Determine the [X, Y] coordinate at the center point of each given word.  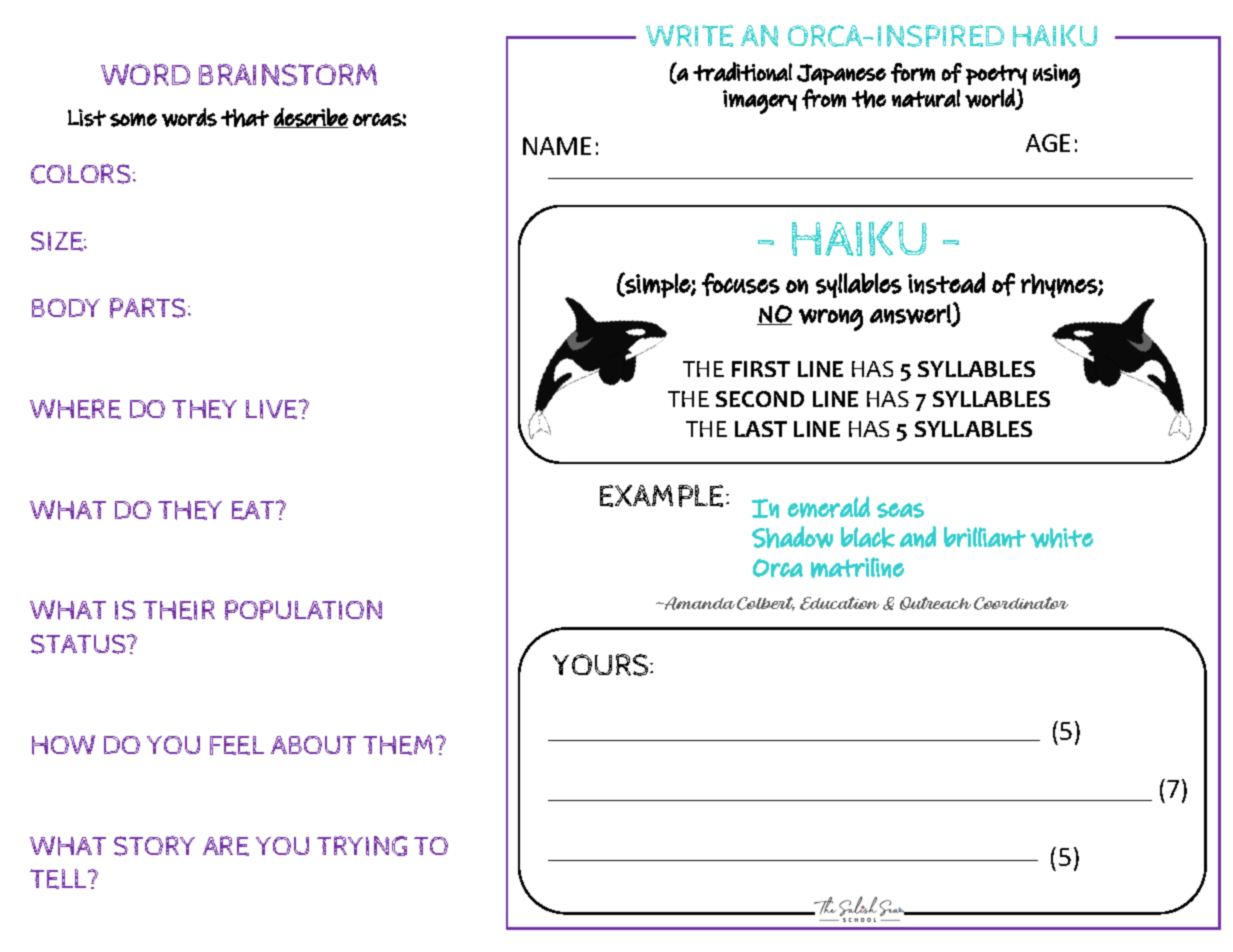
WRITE [689, 36]
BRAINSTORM [288, 75]
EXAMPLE [663, 496]
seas [900, 510]
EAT [254, 510]
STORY [154, 846]
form [913, 73]
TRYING [362, 846]
